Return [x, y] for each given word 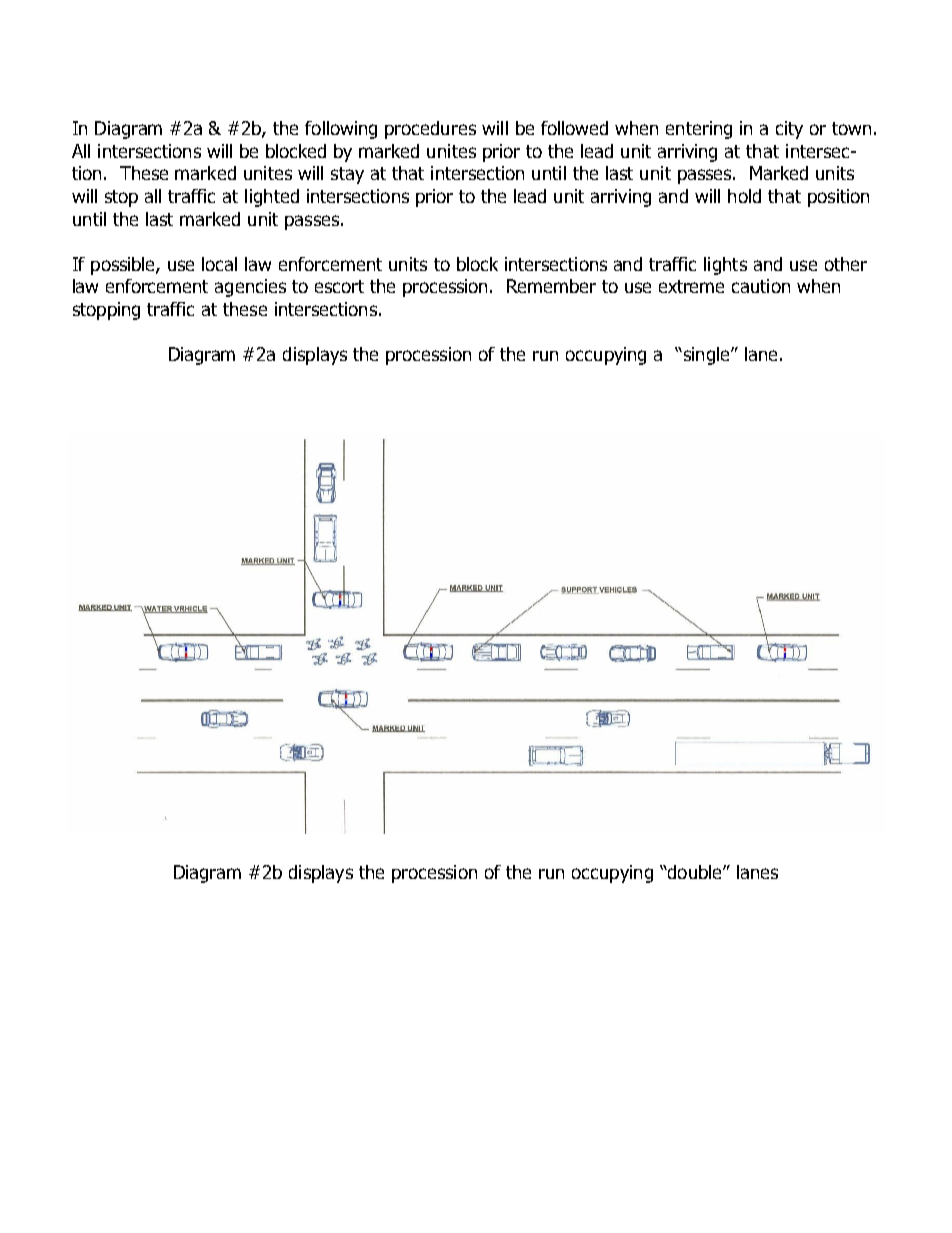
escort [339, 286]
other [846, 264]
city [789, 130]
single [706, 356]
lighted [272, 198]
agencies [250, 288]
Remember [551, 286]
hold [744, 196]
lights [725, 266]
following [341, 130]
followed [574, 128]
